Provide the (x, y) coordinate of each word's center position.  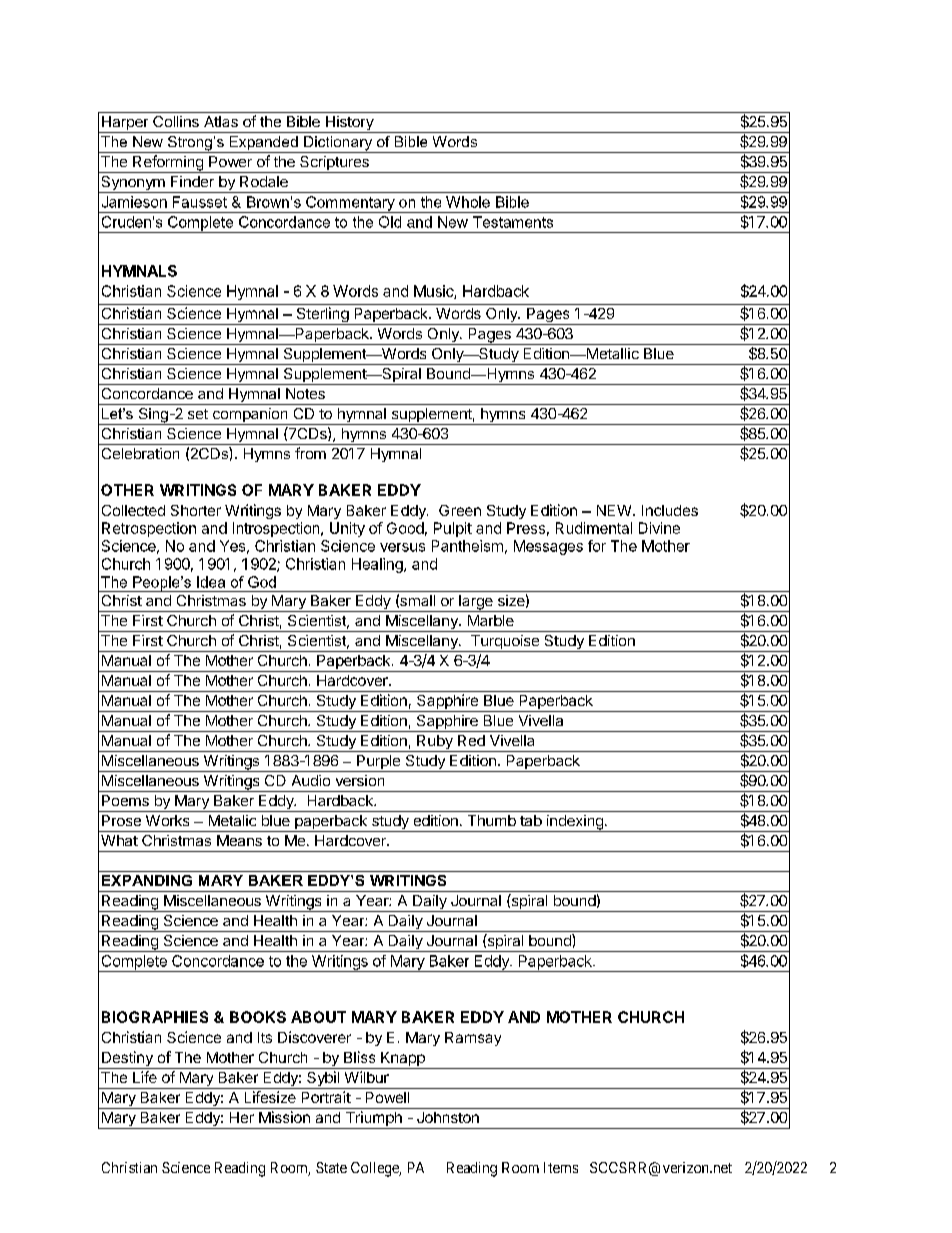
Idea (211, 582)
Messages (548, 547)
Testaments (513, 222)
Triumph (373, 1120)
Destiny (127, 1060)
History (349, 124)
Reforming (168, 164)
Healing (378, 565)
